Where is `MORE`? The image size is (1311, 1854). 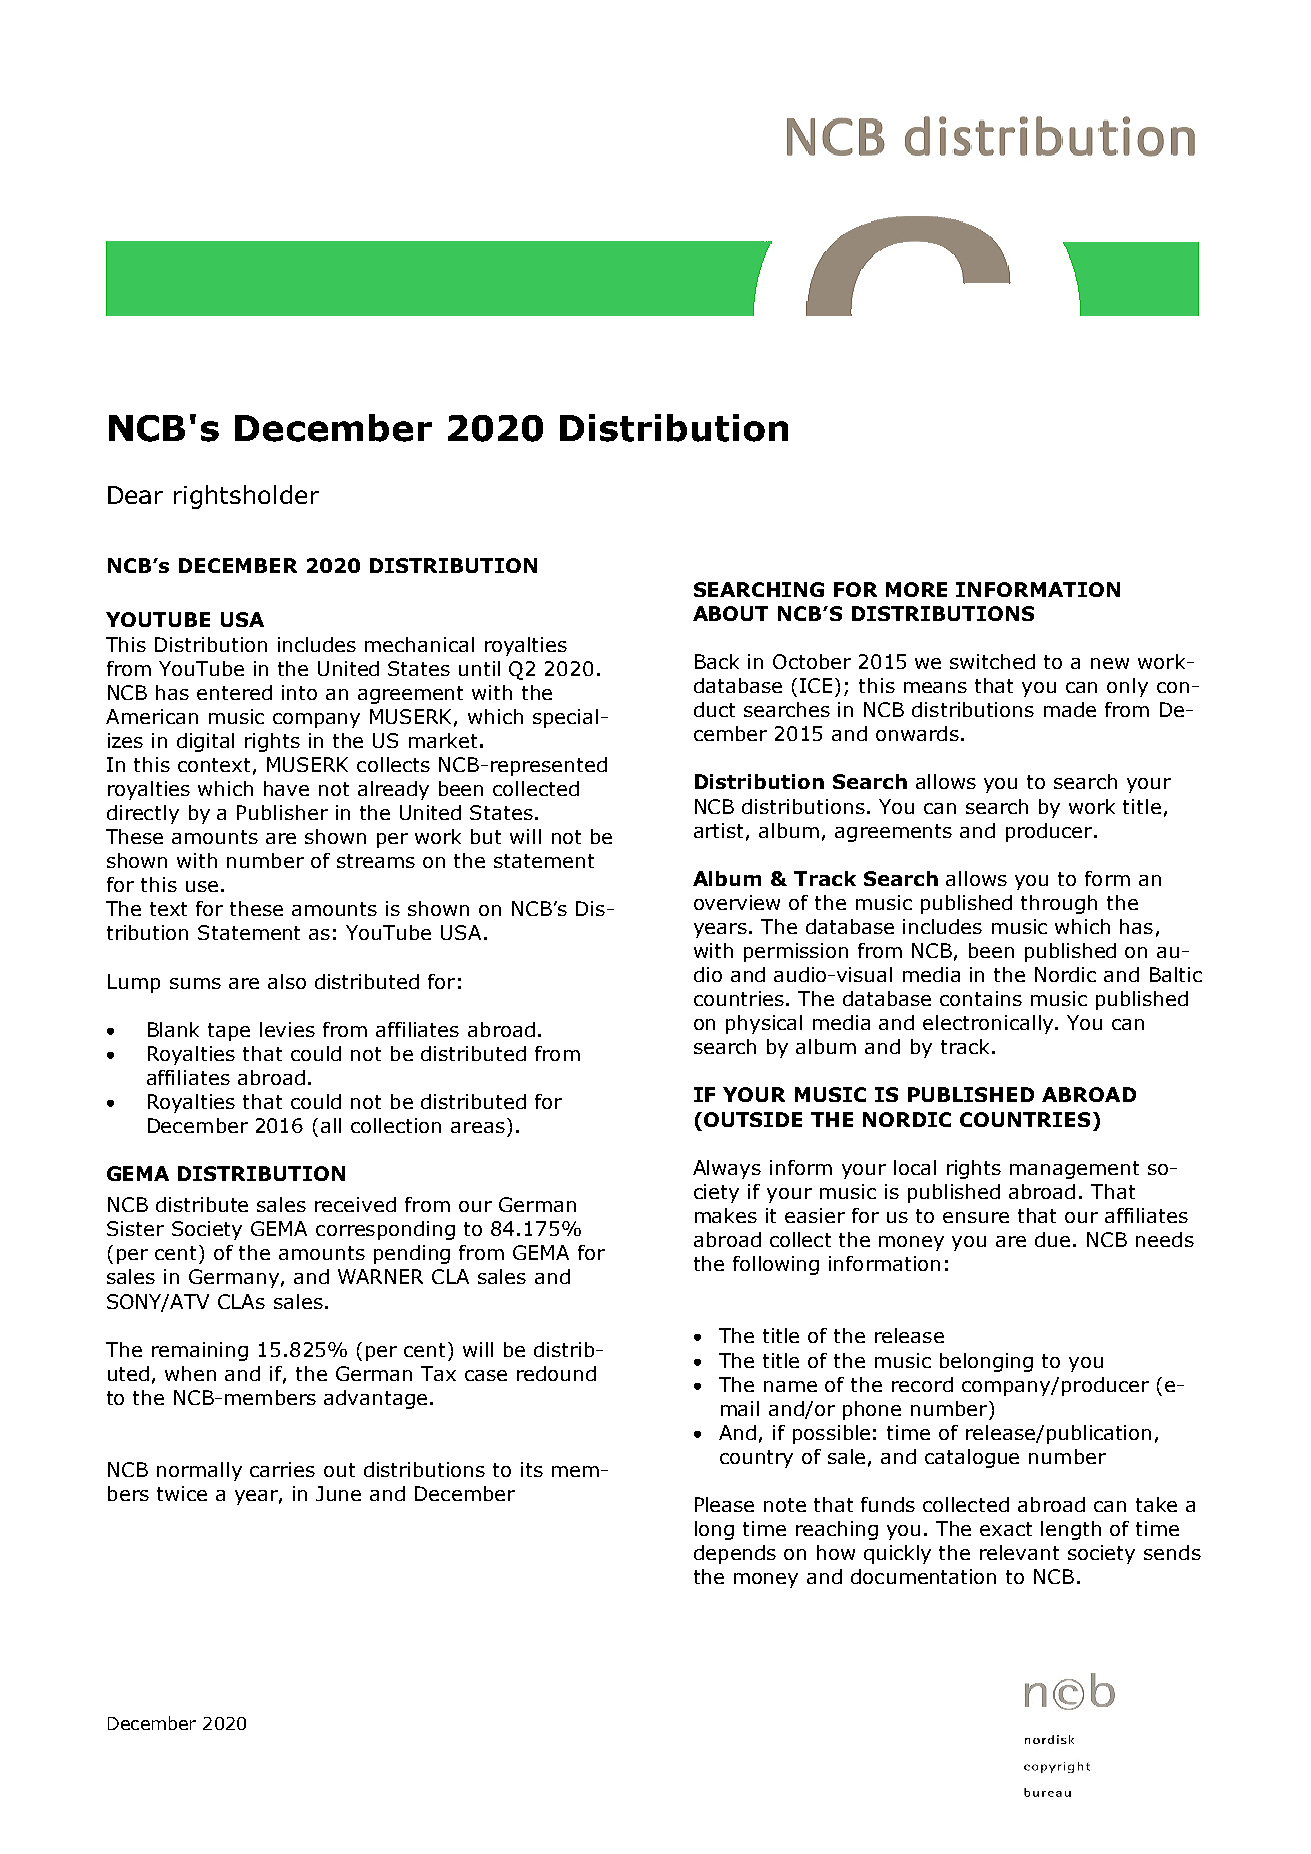 MORE is located at coordinates (916, 589).
